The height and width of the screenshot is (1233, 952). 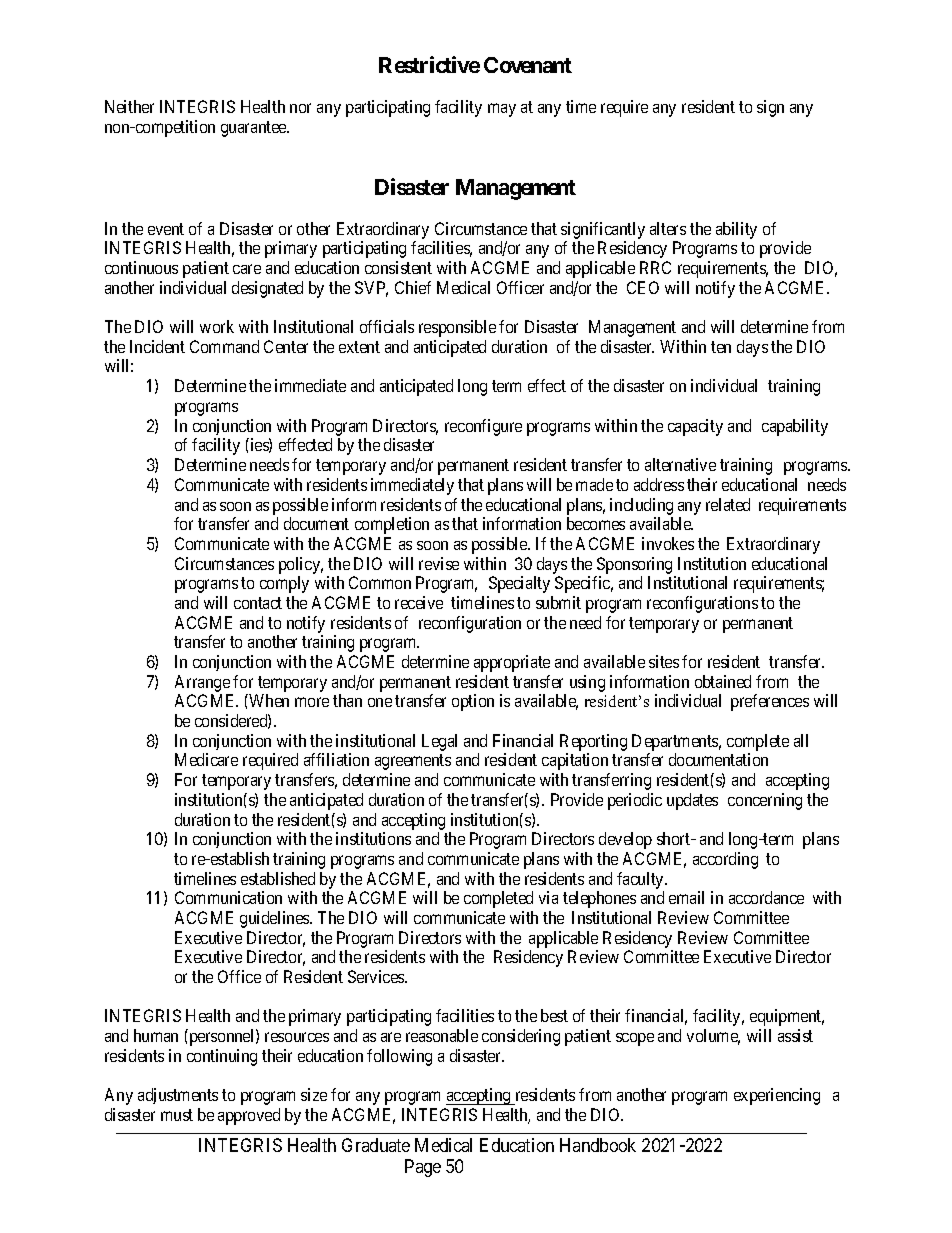 I want to click on contact, so click(x=258, y=603).
